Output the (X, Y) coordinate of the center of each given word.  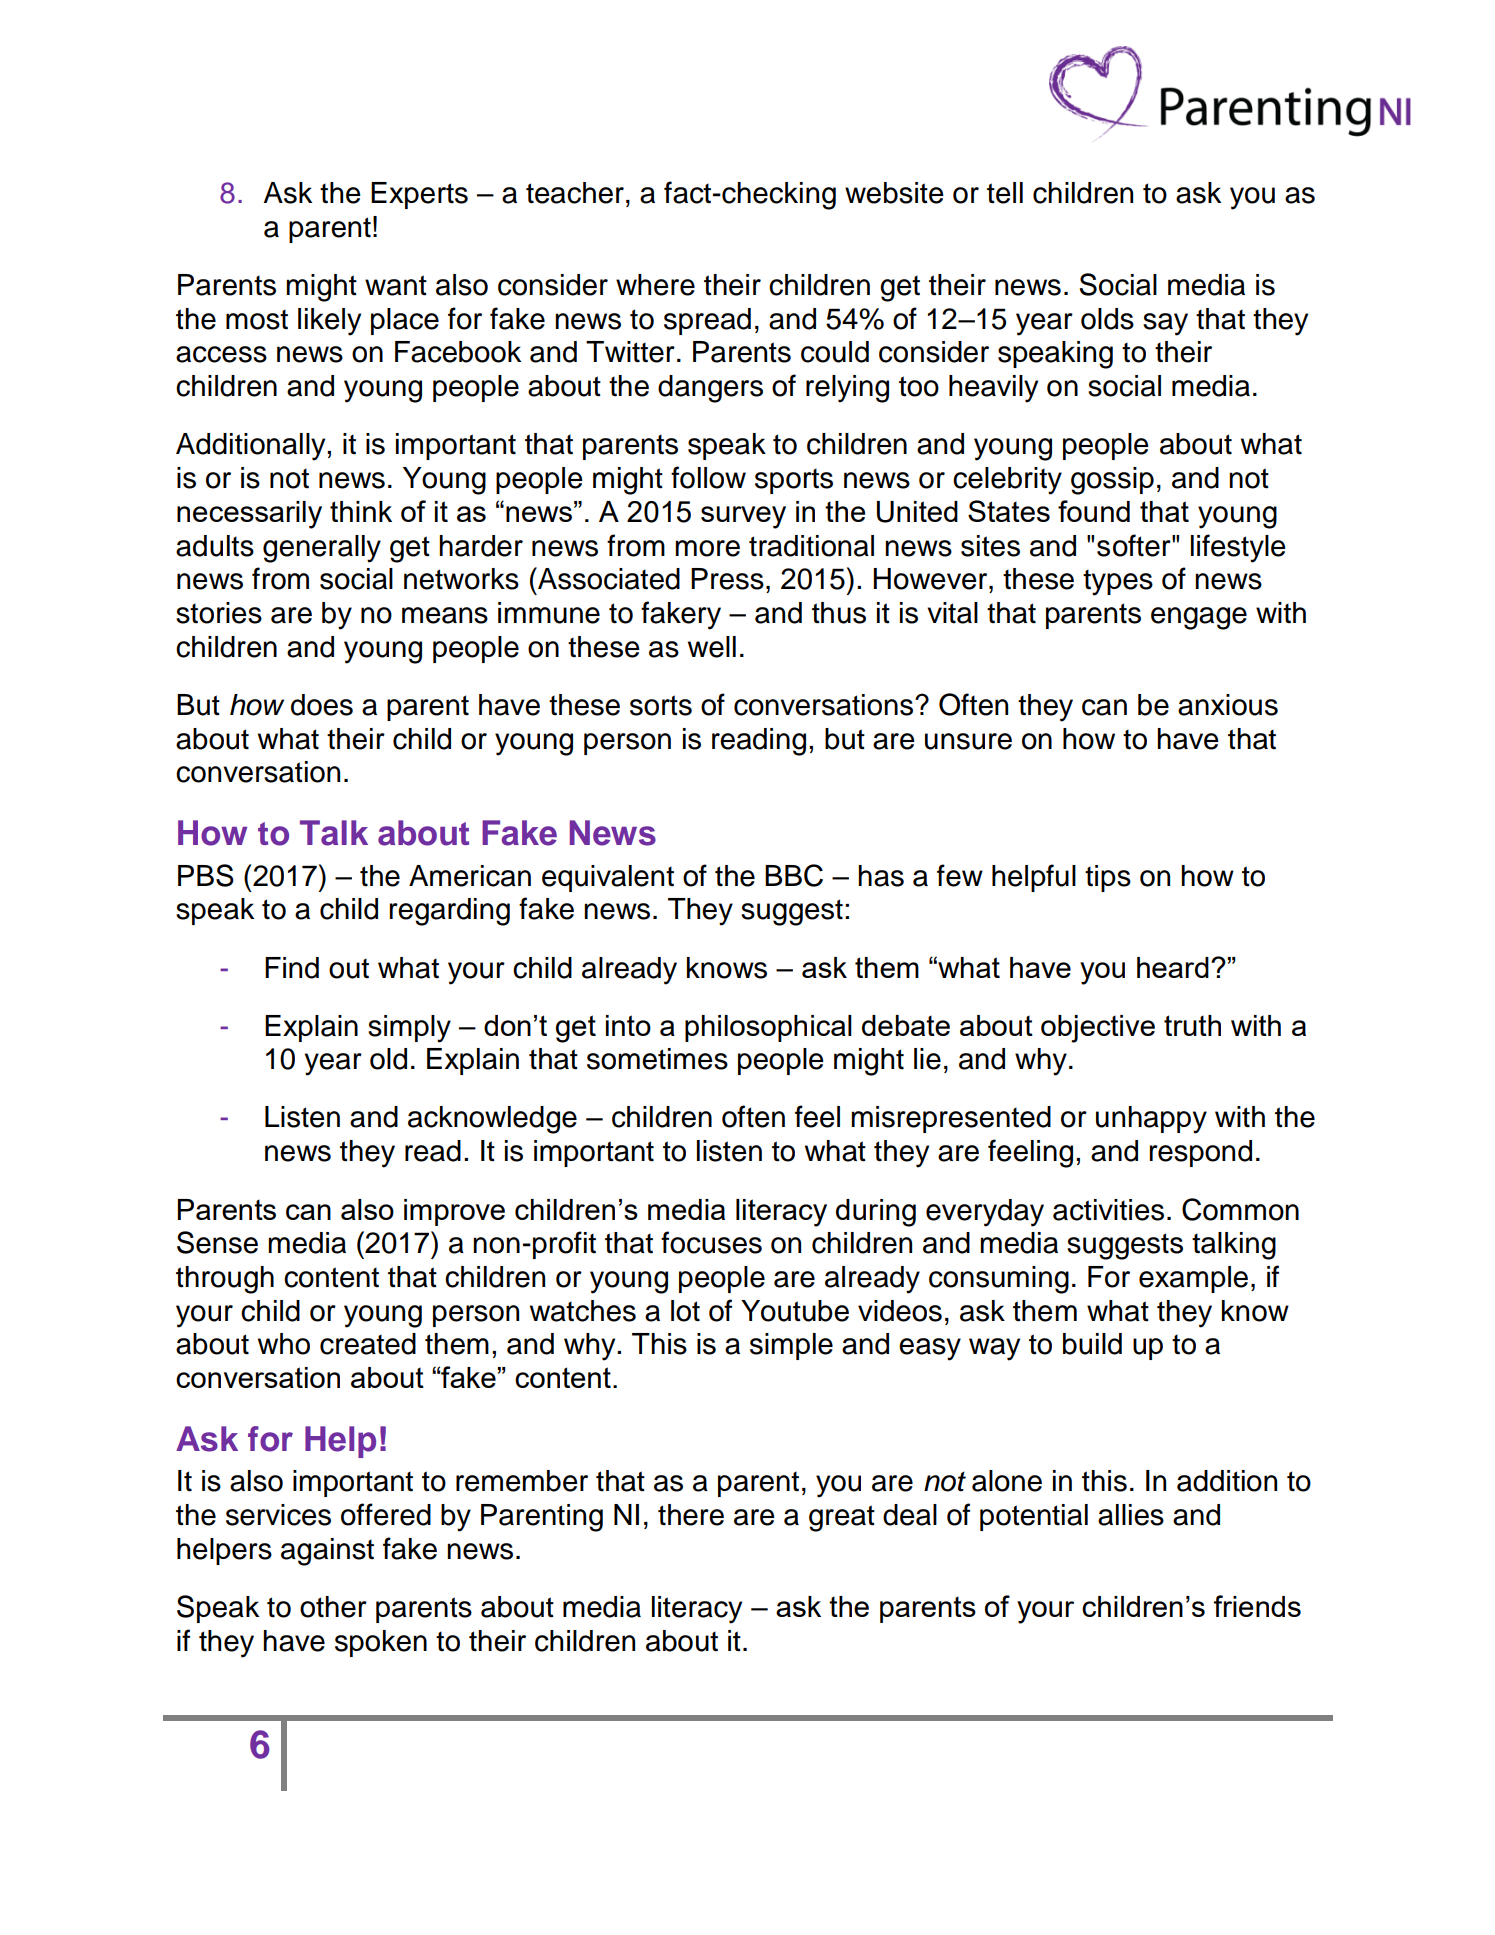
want (396, 285)
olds (1107, 319)
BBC (794, 875)
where (655, 285)
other (333, 1607)
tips (1108, 878)
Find (292, 968)
